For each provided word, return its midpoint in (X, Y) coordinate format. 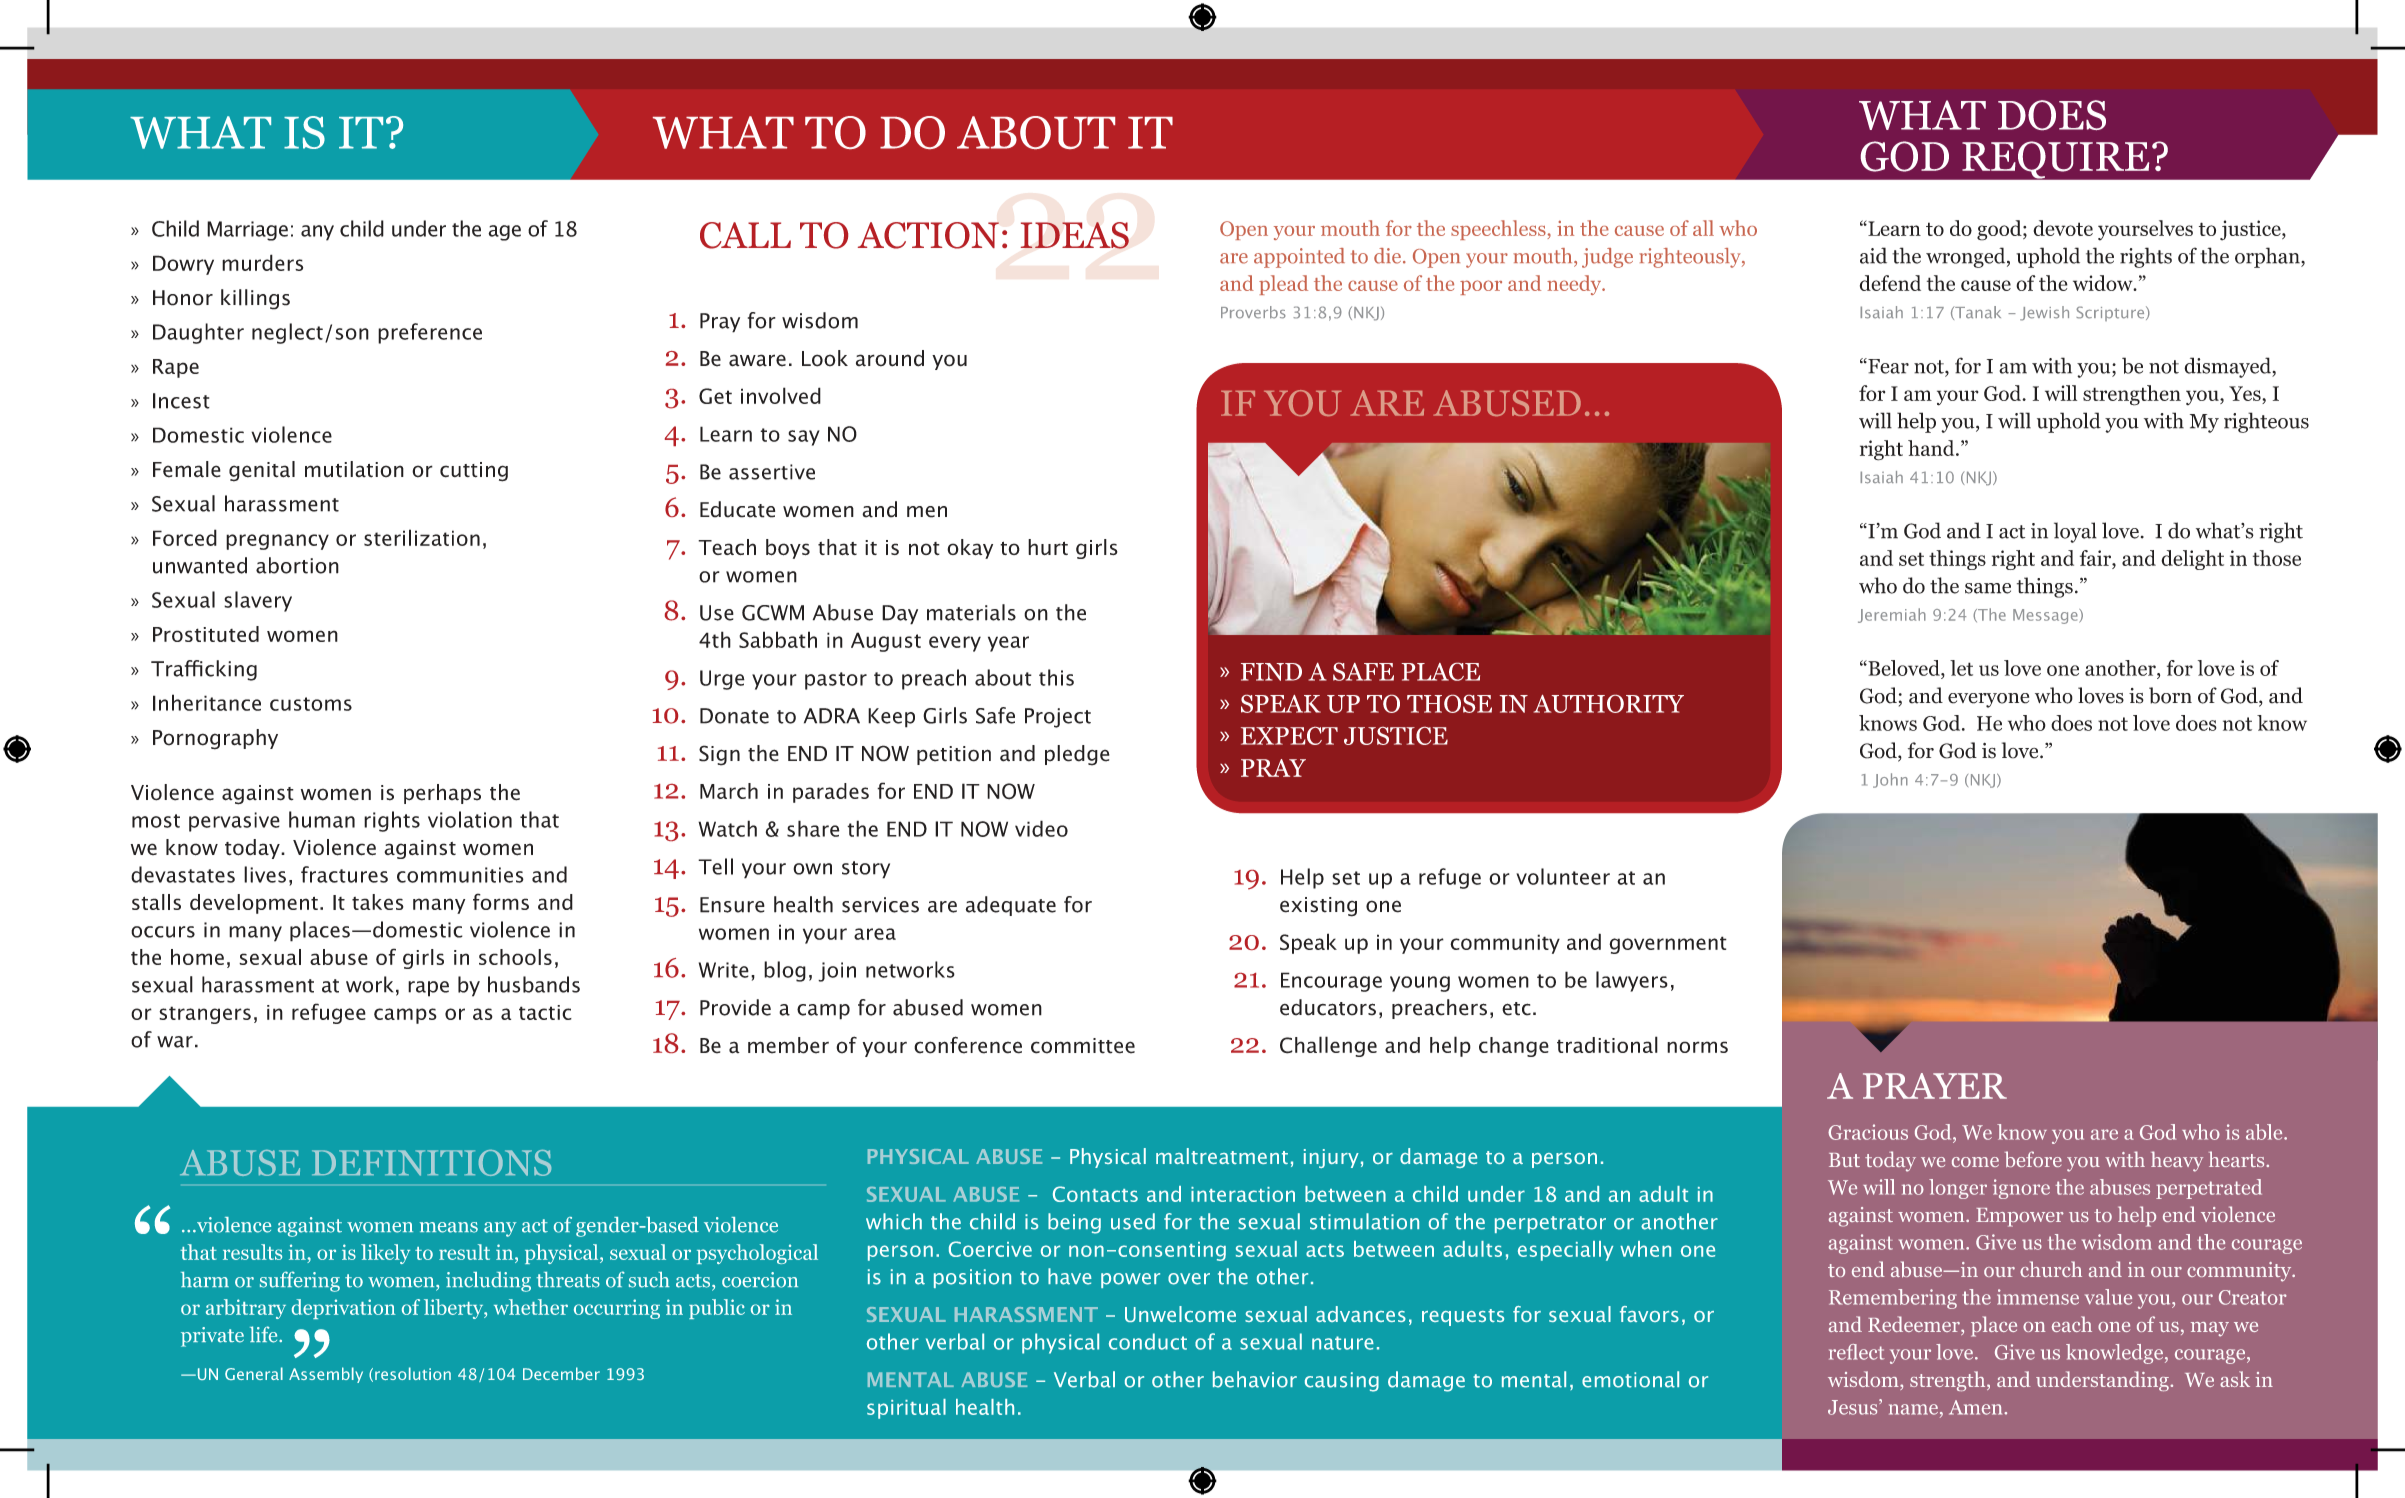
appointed (1299, 258)
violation (470, 819)
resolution (413, 1373)
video (1041, 828)
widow (2104, 283)
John (1890, 780)
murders (262, 262)
